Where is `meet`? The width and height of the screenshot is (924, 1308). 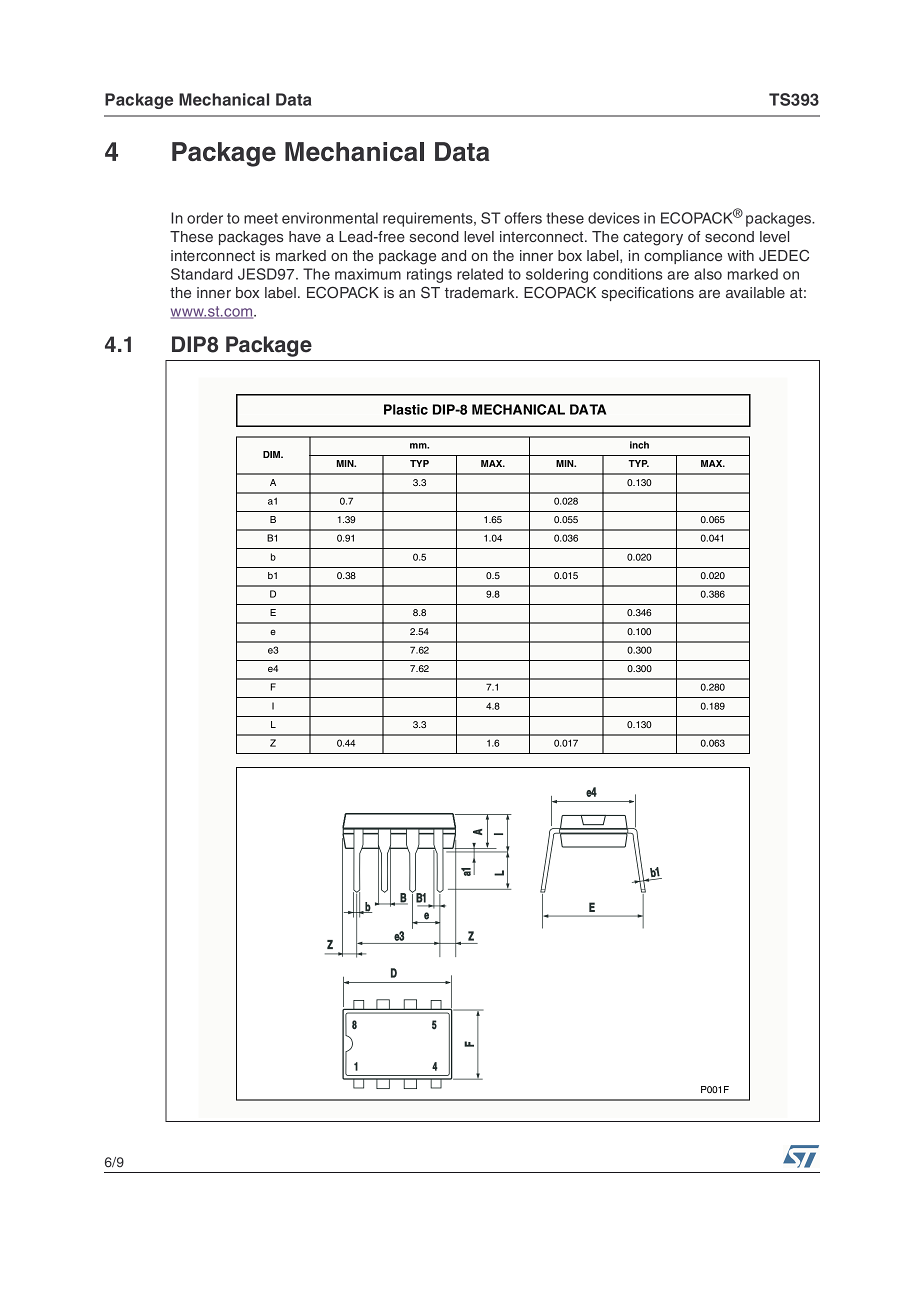 meet is located at coordinates (261, 218).
